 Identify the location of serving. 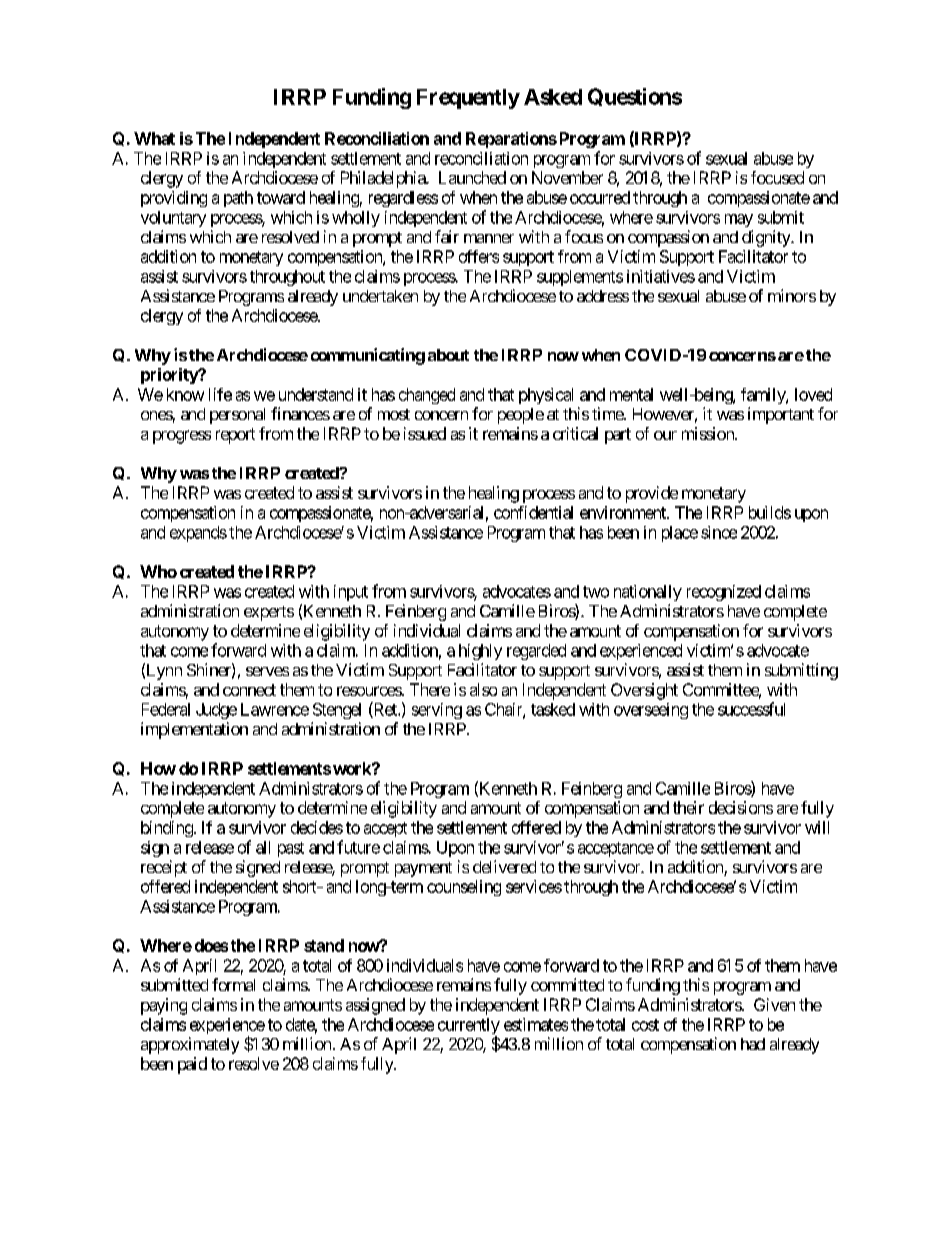
(437, 711).
